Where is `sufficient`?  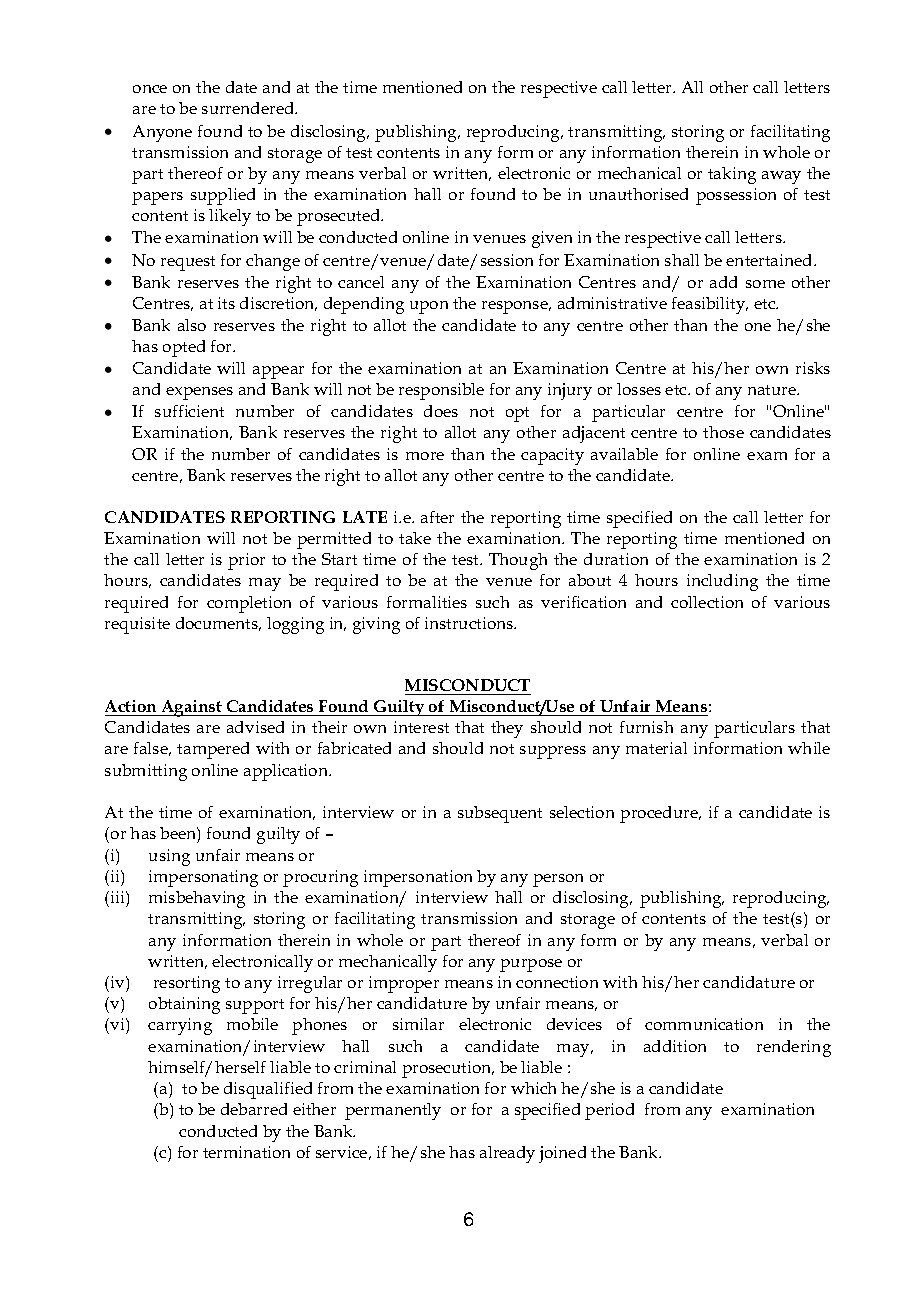
sufficient is located at coordinates (189, 411).
